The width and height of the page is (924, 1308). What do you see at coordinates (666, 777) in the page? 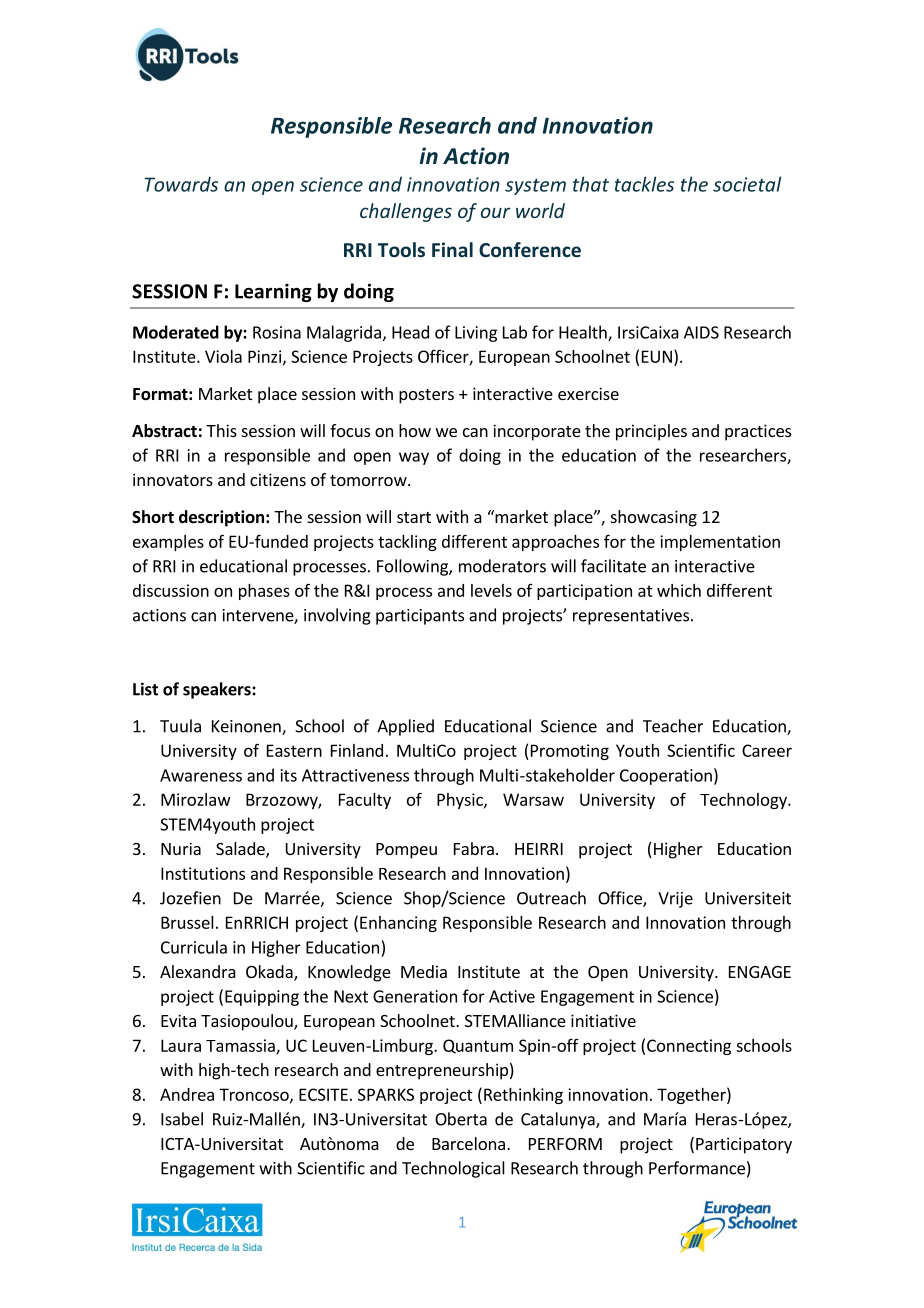
I see `Cooperation` at bounding box center [666, 777].
